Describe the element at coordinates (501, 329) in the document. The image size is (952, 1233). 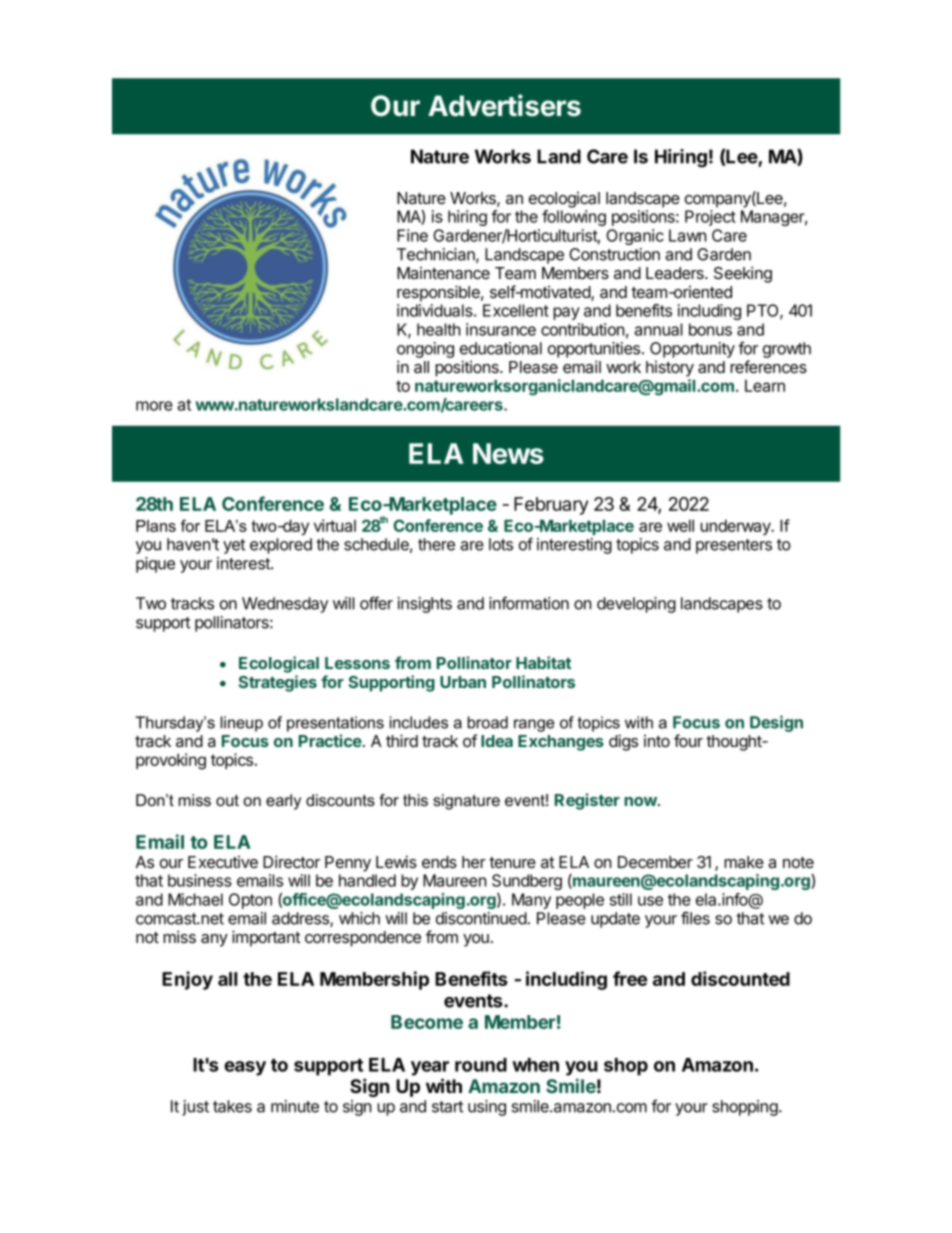
I see `insurance` at that location.
